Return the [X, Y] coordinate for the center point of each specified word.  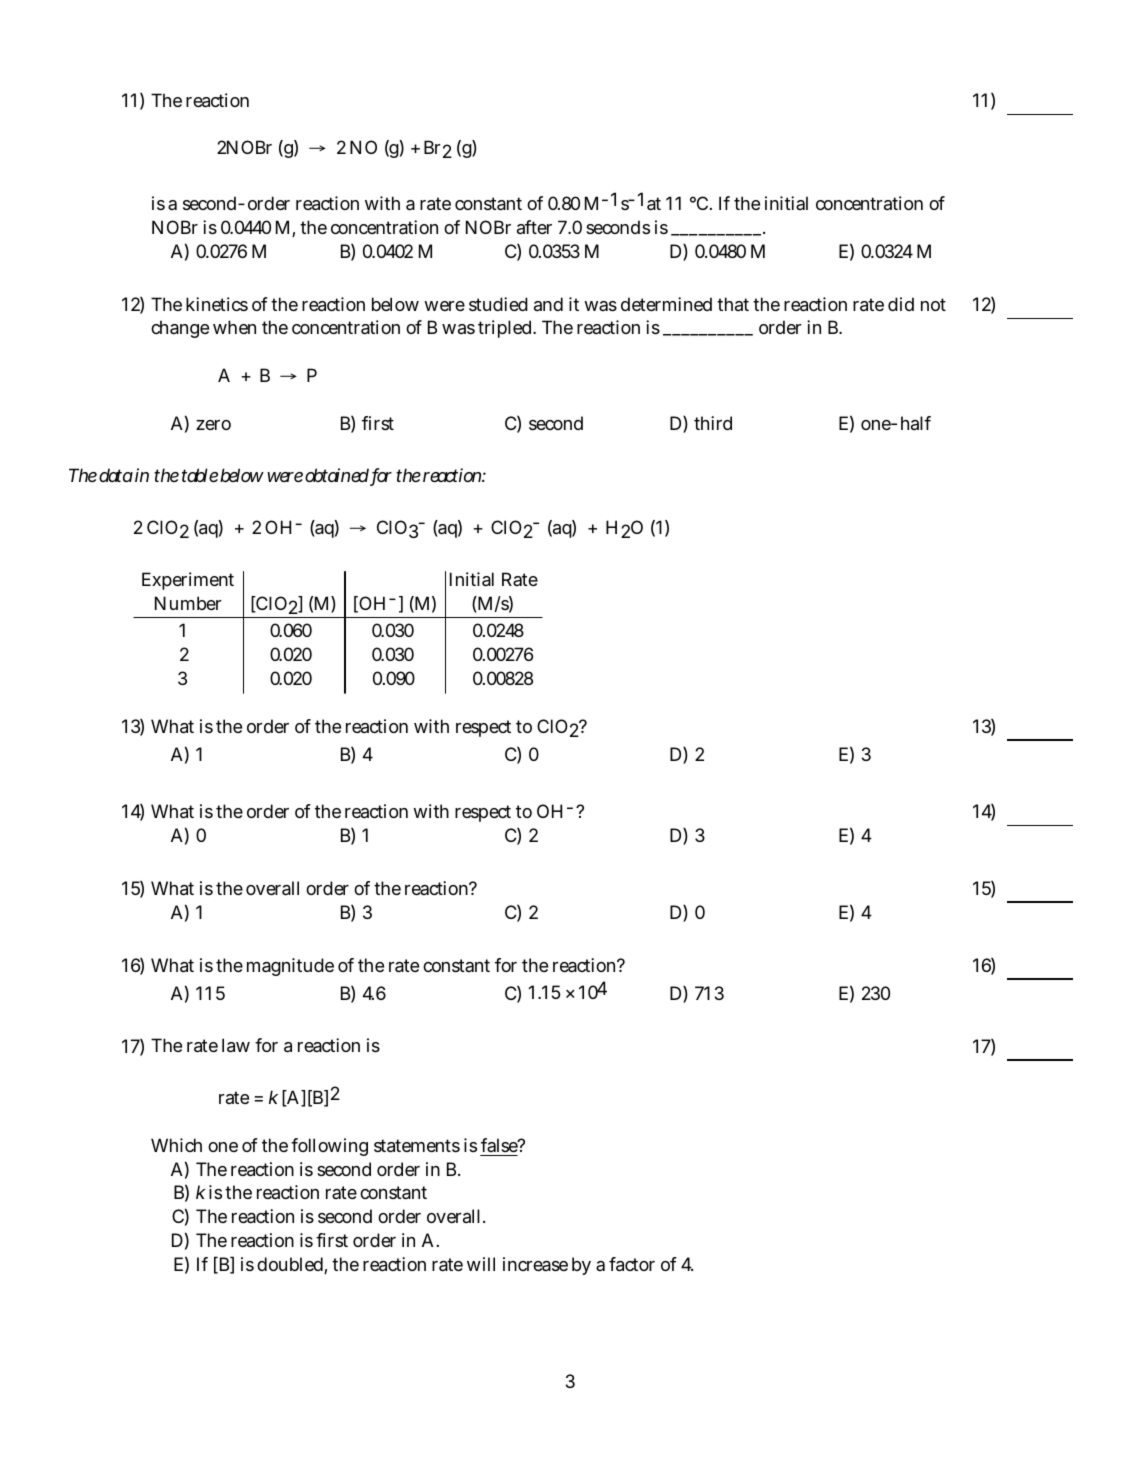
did [901, 304]
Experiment [188, 581]
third [713, 423]
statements [417, 1146]
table [200, 475]
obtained [337, 475]
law [236, 1045]
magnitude [290, 967]
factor [632, 1264]
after [534, 227]
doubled [291, 1265]
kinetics [217, 304]
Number [188, 603]
